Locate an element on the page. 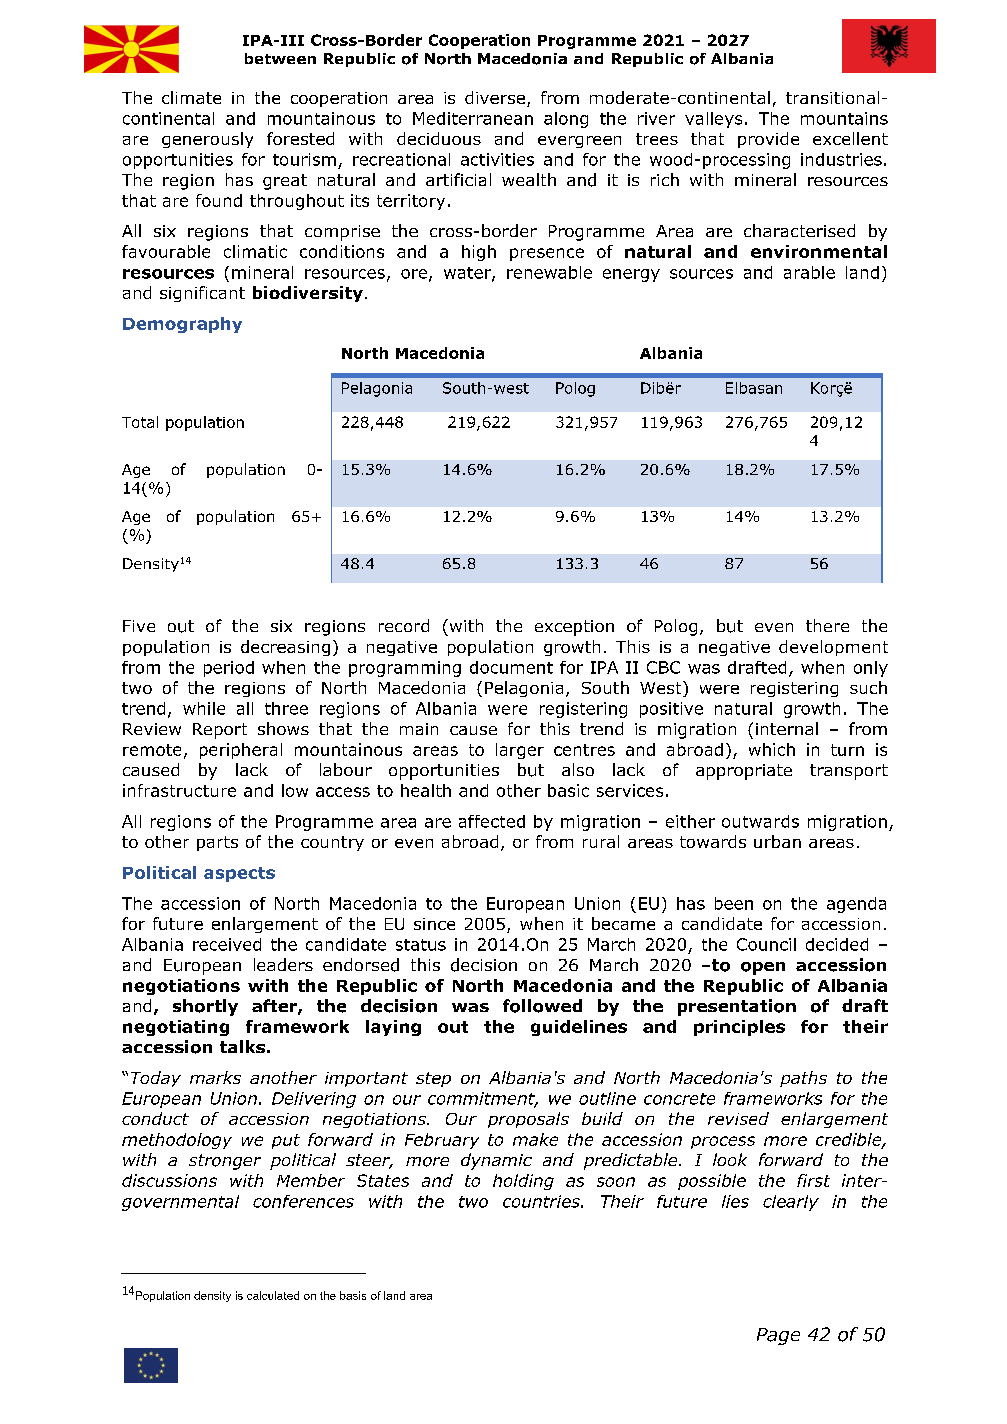  holding is located at coordinates (523, 1182).
